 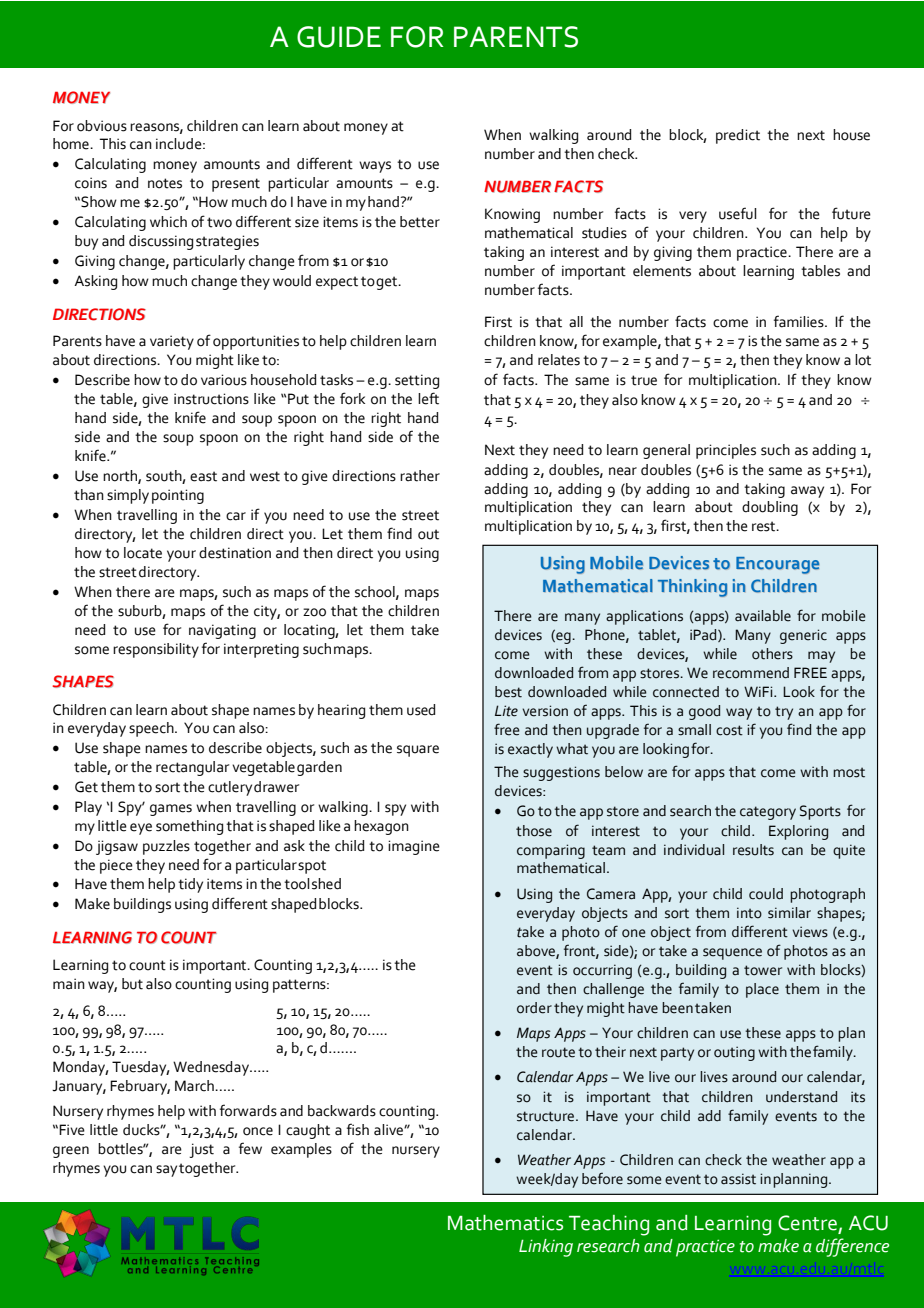 What do you see at coordinates (102, 126) in the document?
I see `obvious` at bounding box center [102, 126].
